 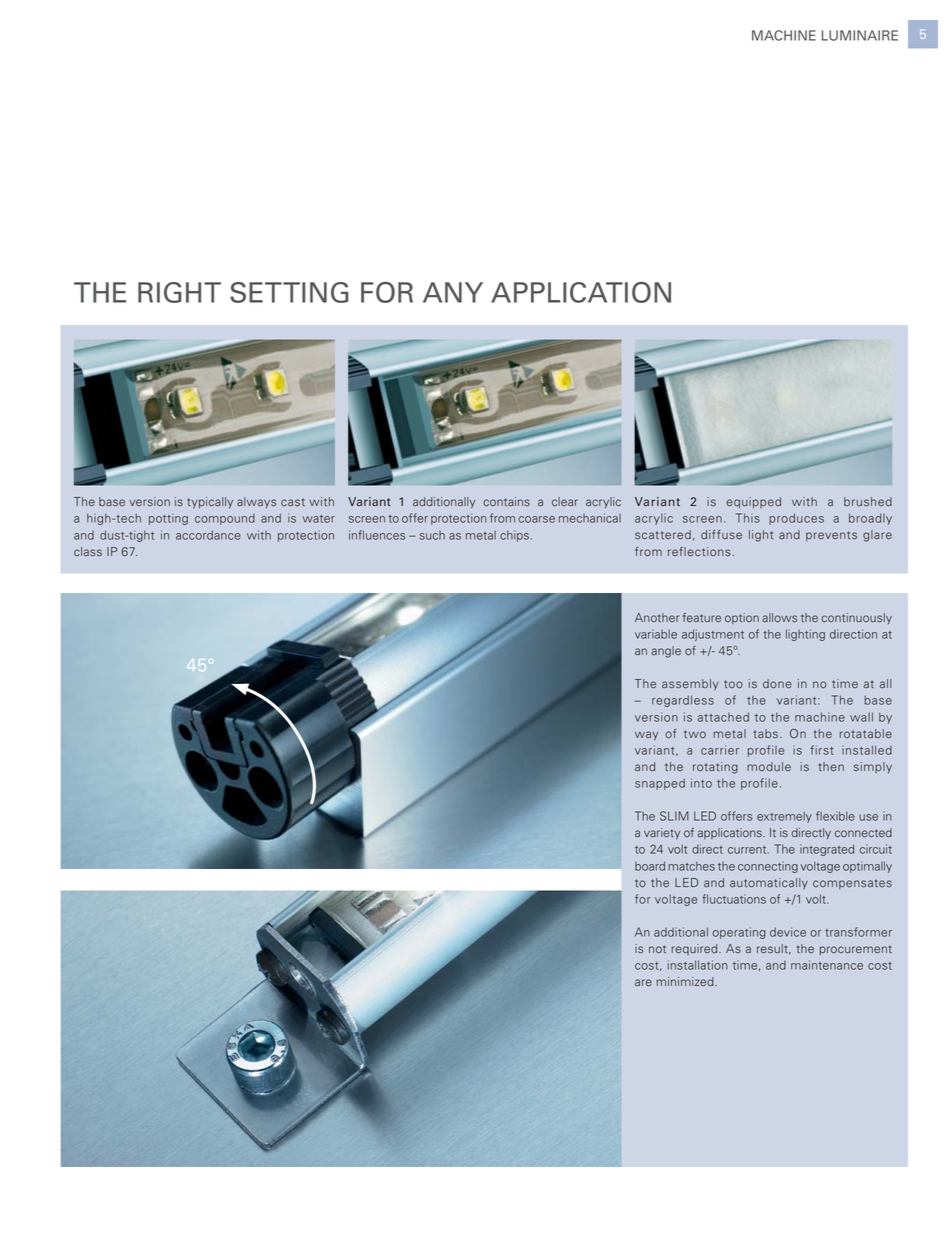 I want to click on contains, so click(x=506, y=502).
